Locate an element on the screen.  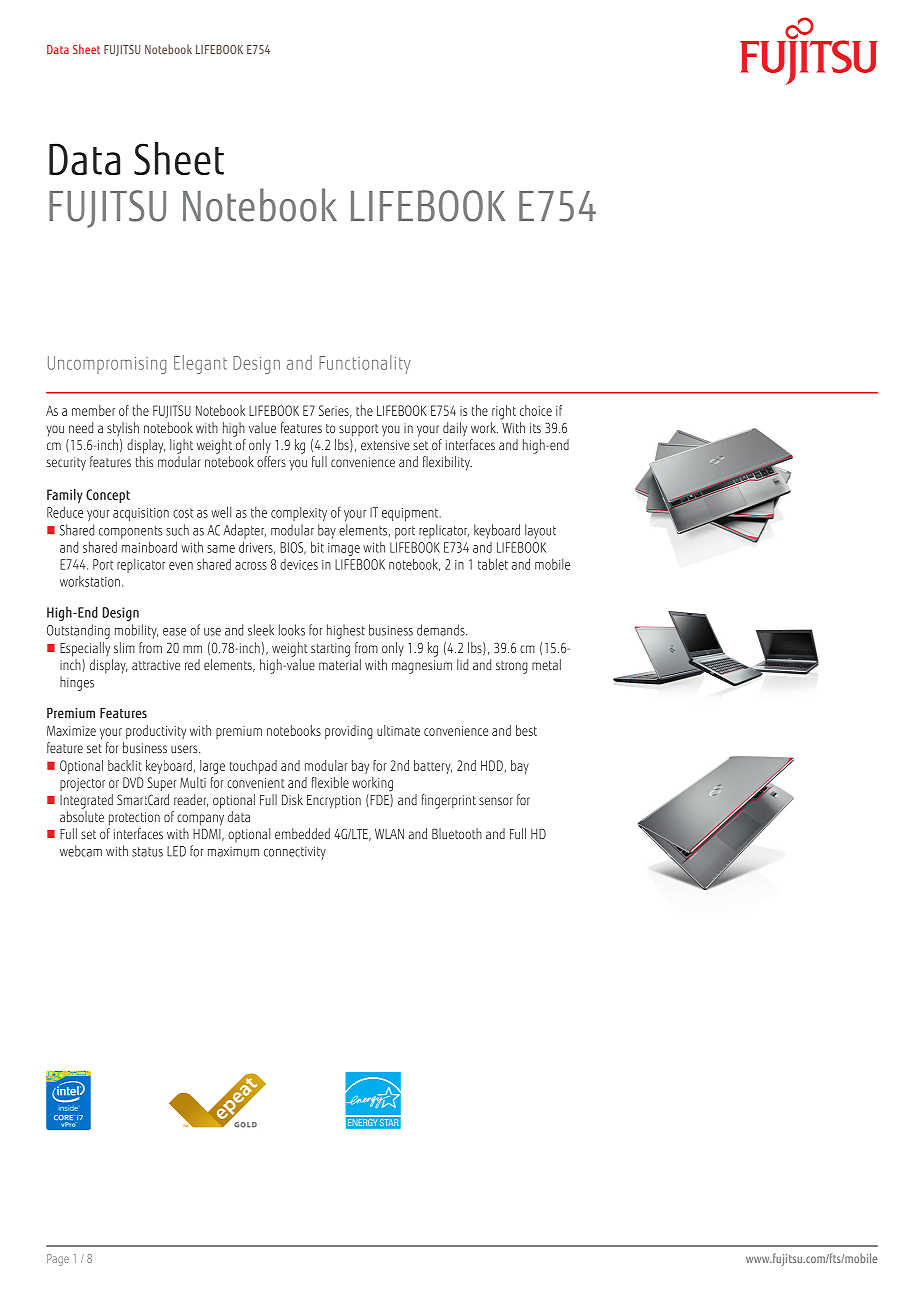
right is located at coordinates (504, 412).
